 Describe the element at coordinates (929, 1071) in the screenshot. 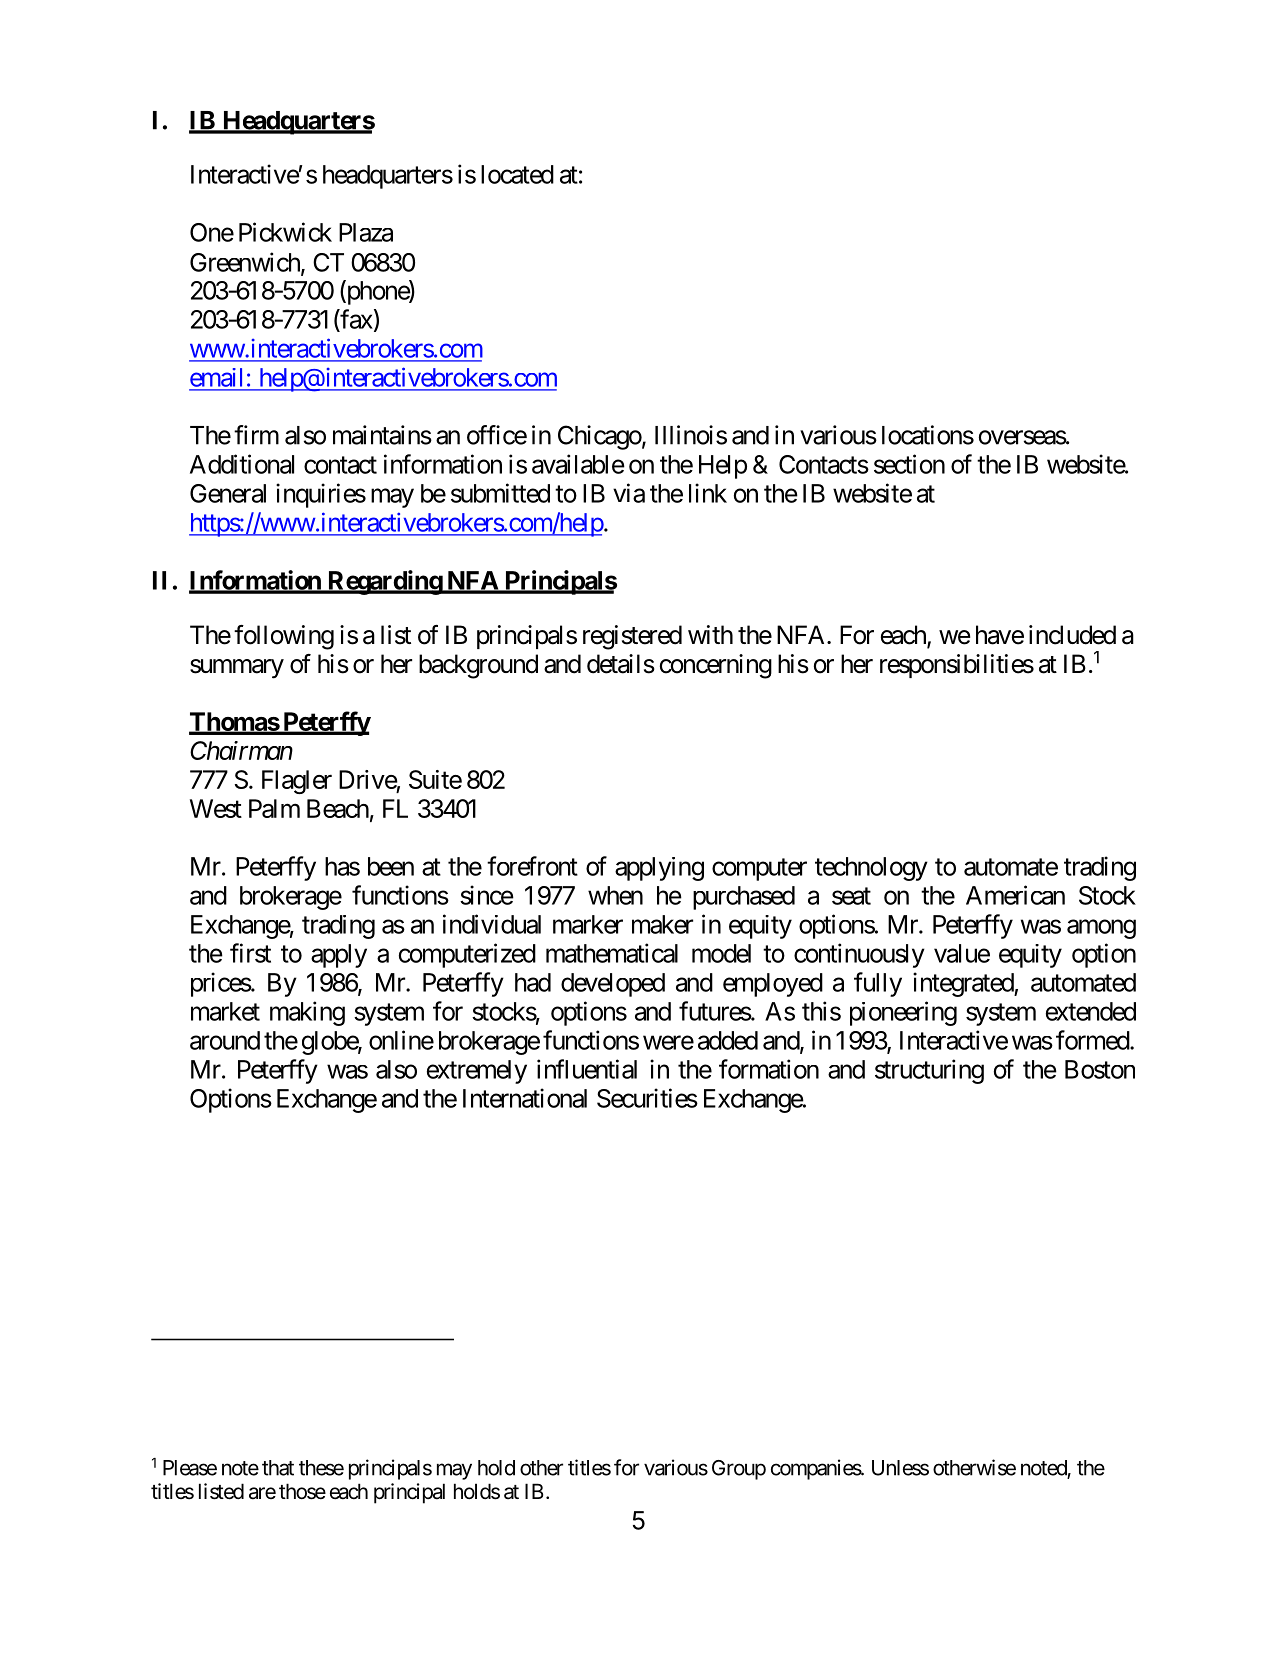

I see `structuring` at that location.
